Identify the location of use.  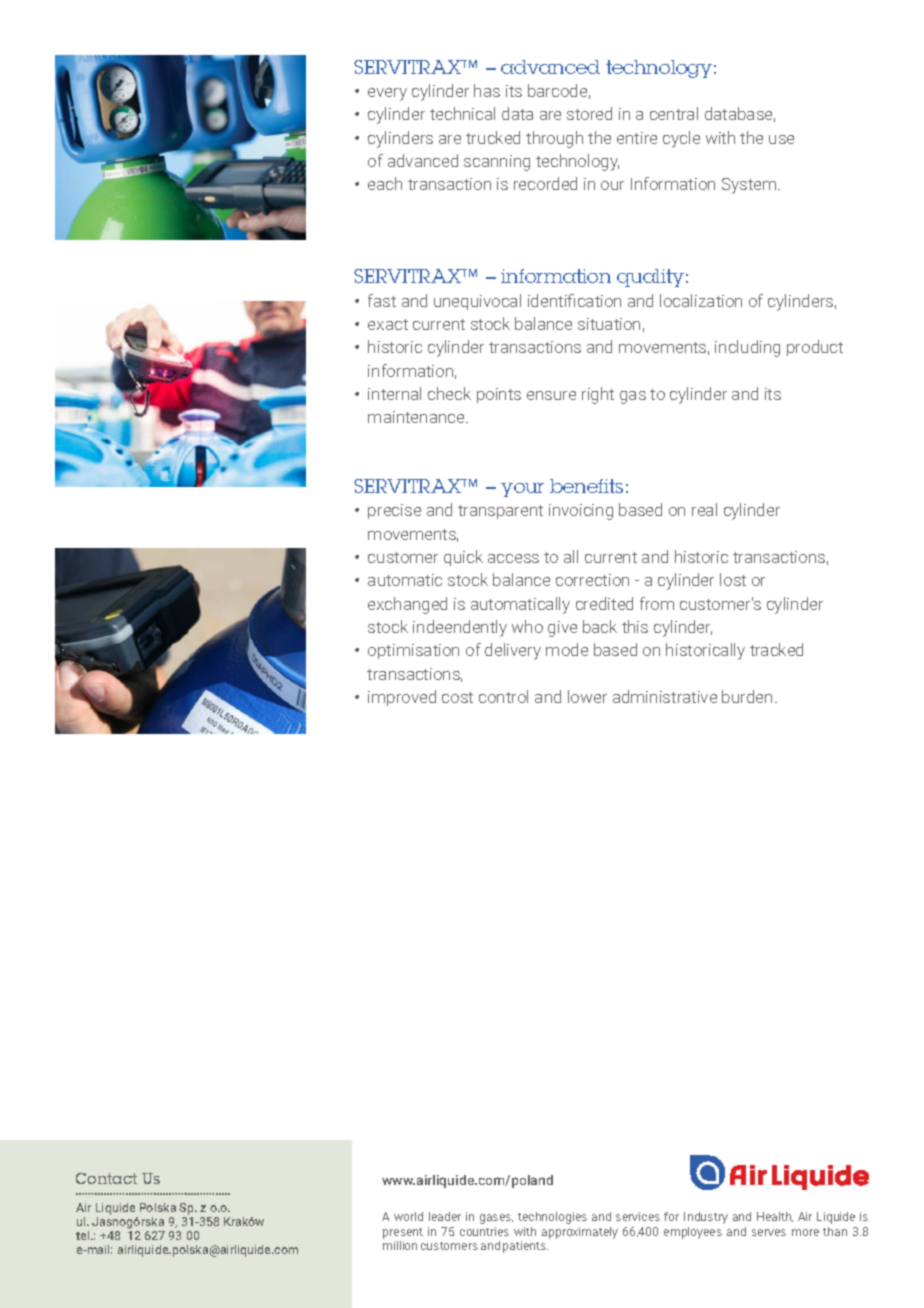
(781, 139).
